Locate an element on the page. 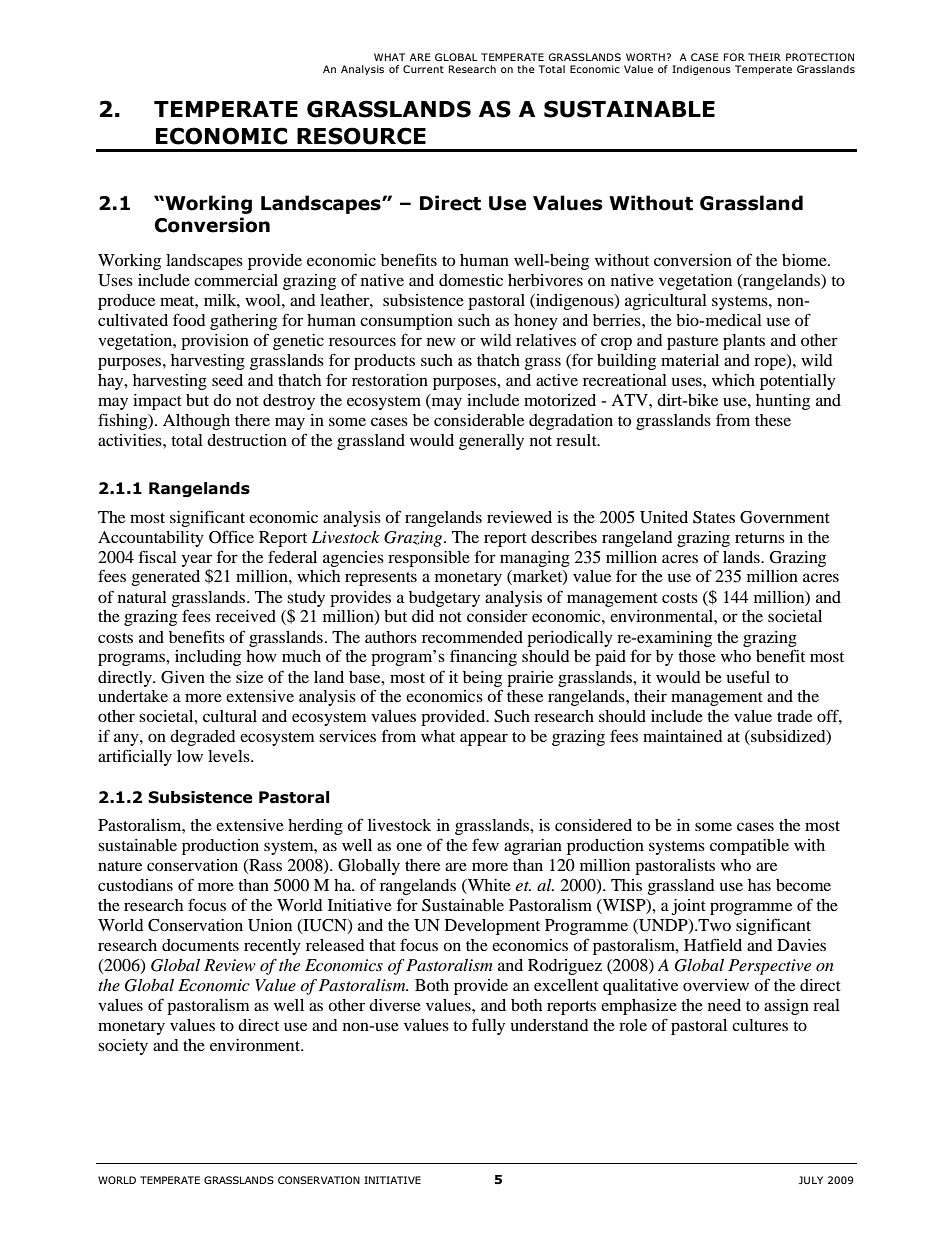  new is located at coordinates (441, 341).
